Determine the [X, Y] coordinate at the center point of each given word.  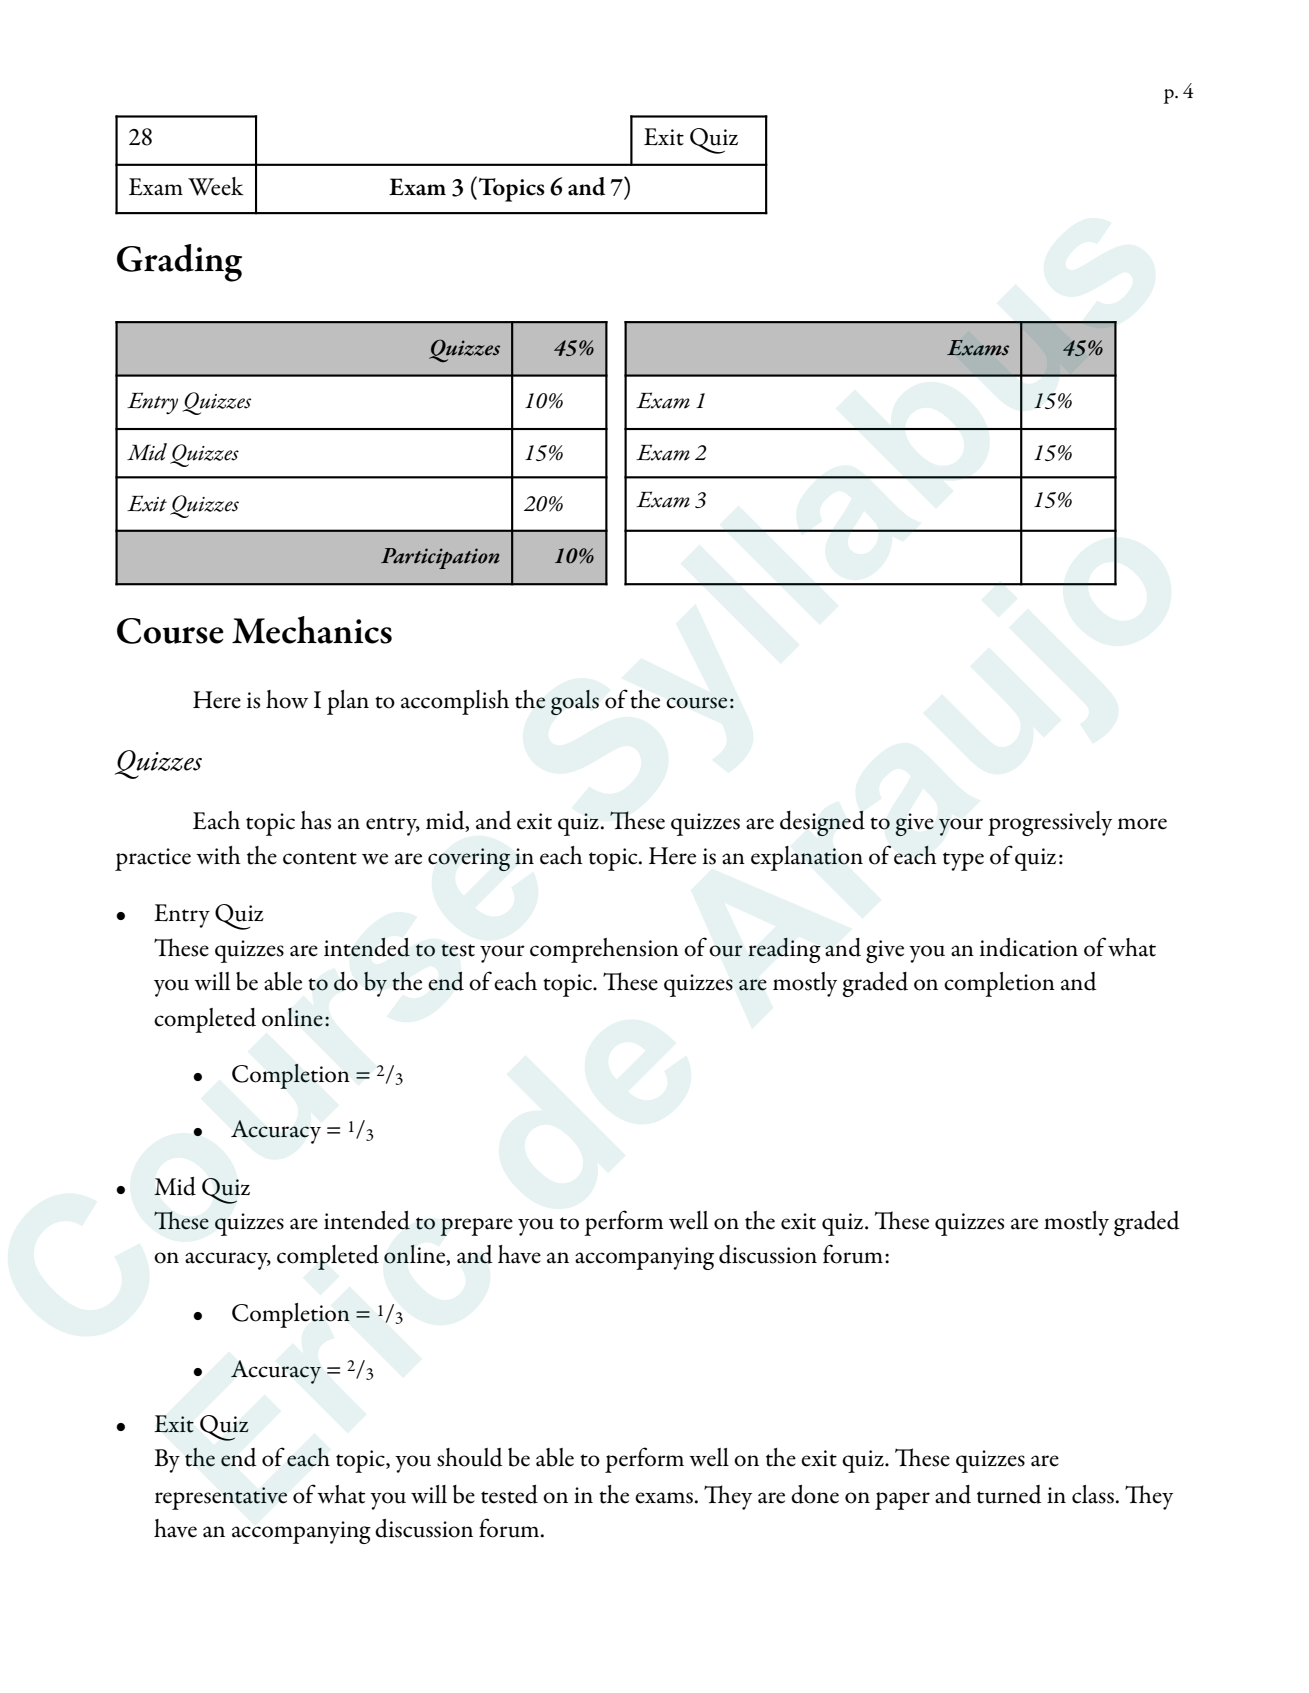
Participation [440, 558]
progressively [1050, 823]
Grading [179, 263]
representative [221, 1498]
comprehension [604, 950]
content [320, 858]
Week [216, 186]
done [815, 1494]
